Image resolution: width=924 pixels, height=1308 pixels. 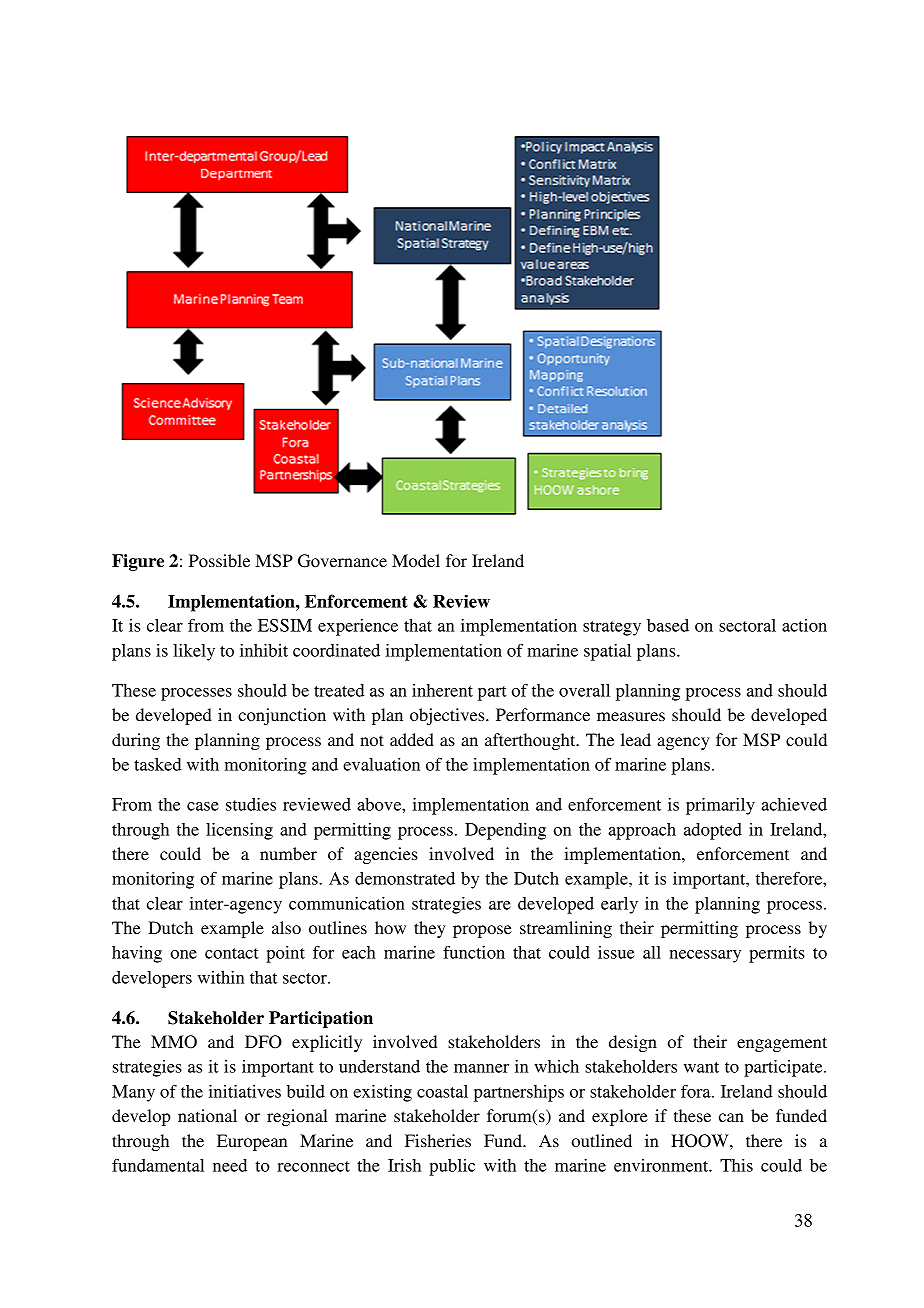 I want to click on demonstrated, so click(x=405, y=878).
